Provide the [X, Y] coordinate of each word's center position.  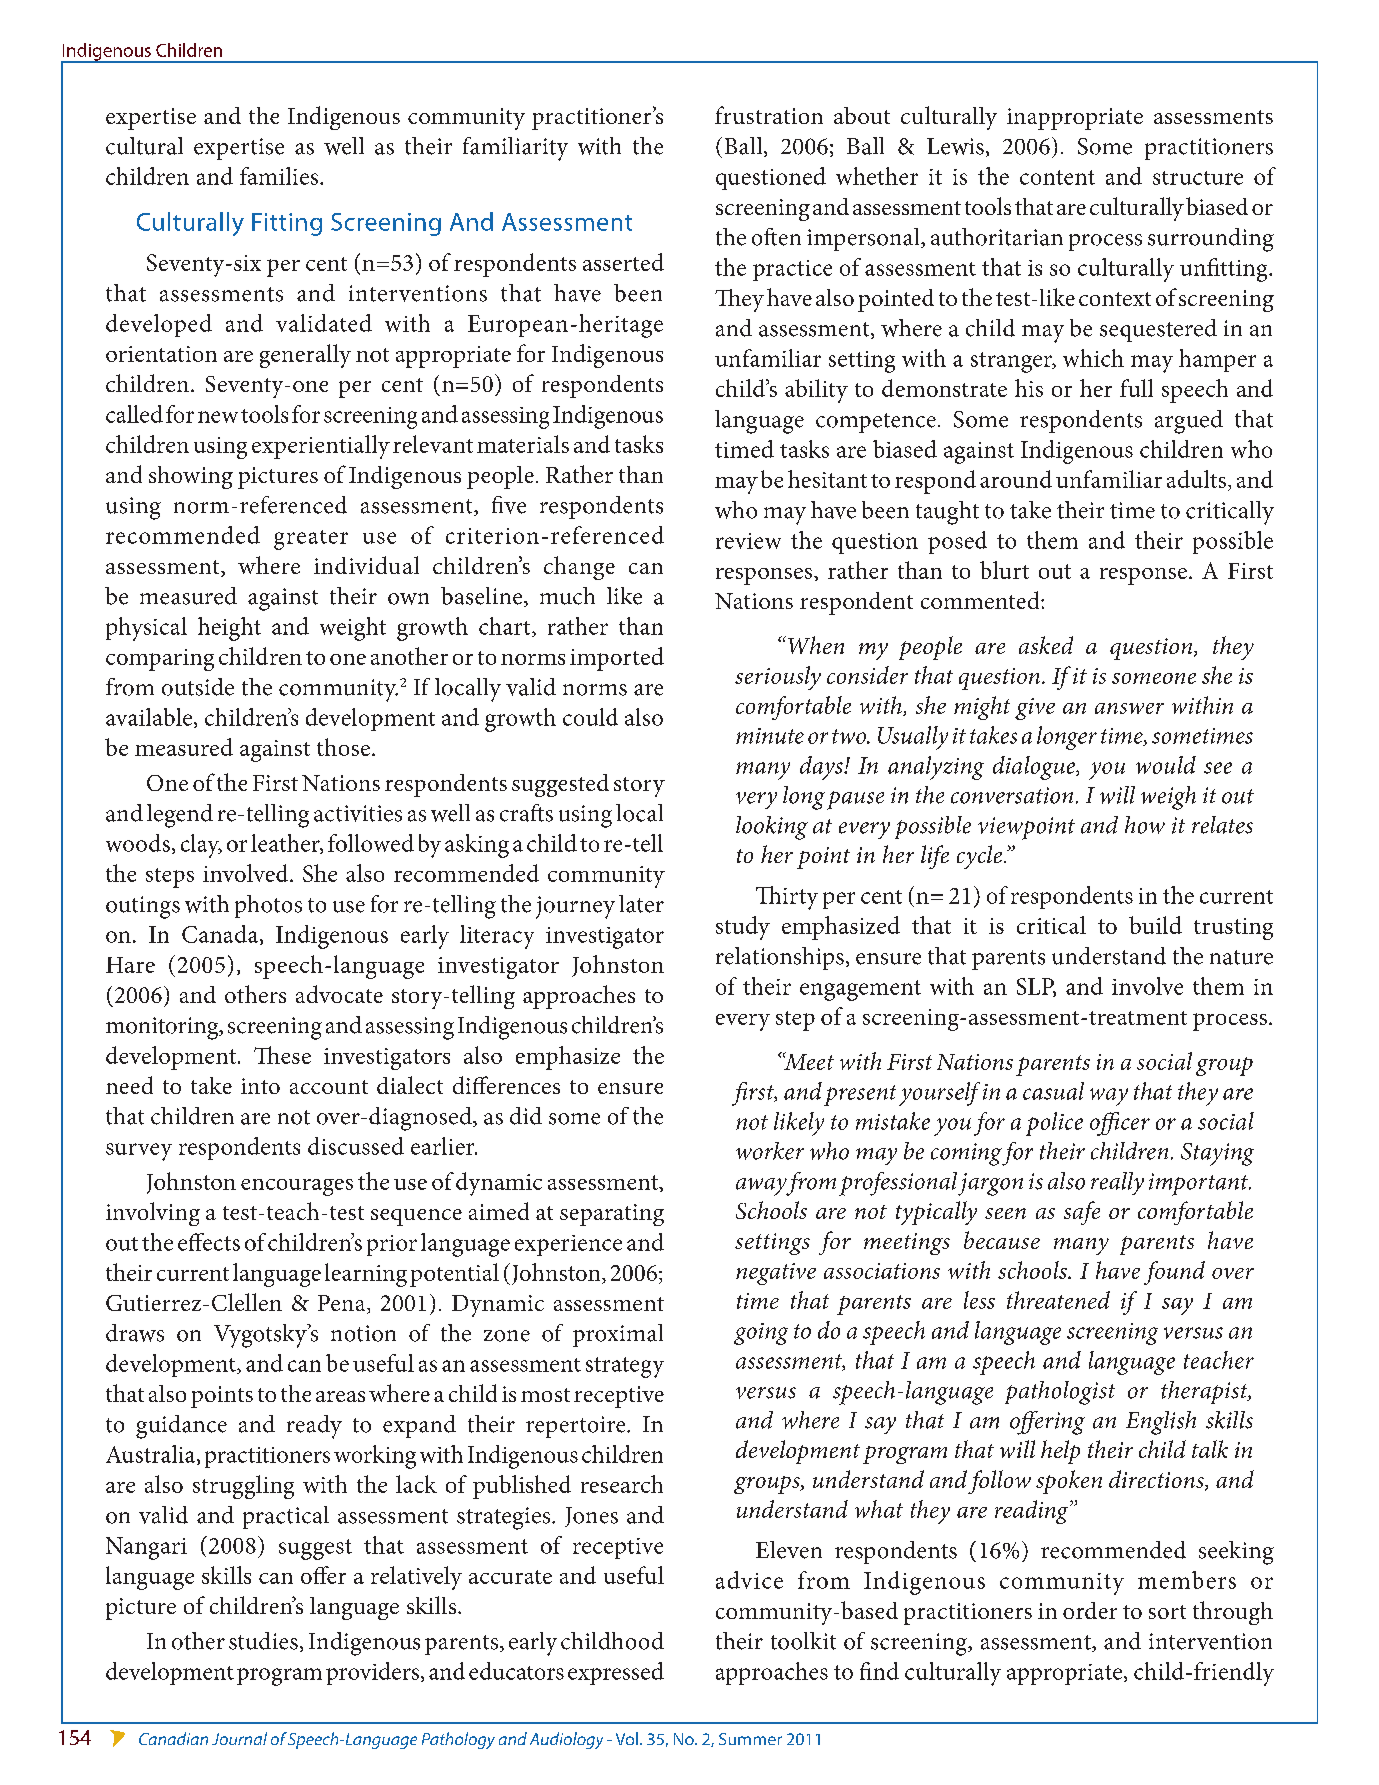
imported [617, 659]
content [1057, 177]
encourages [297, 1187]
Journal [239, 1738]
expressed [616, 1673]
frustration [769, 115]
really [1117, 1183]
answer [1129, 708]
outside [198, 687]
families [280, 176]
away [761, 1187]
